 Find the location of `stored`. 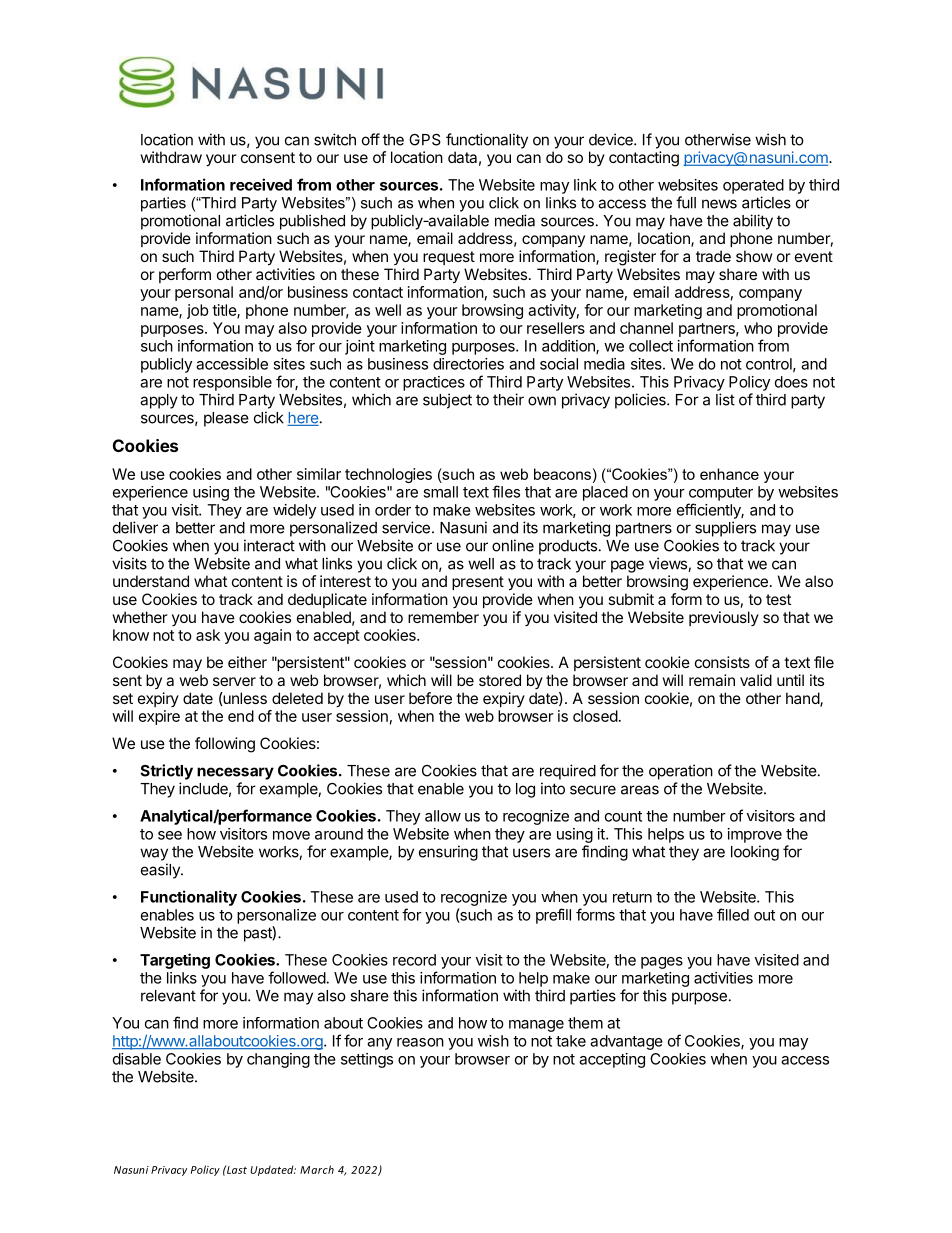

stored is located at coordinates (500, 680).
